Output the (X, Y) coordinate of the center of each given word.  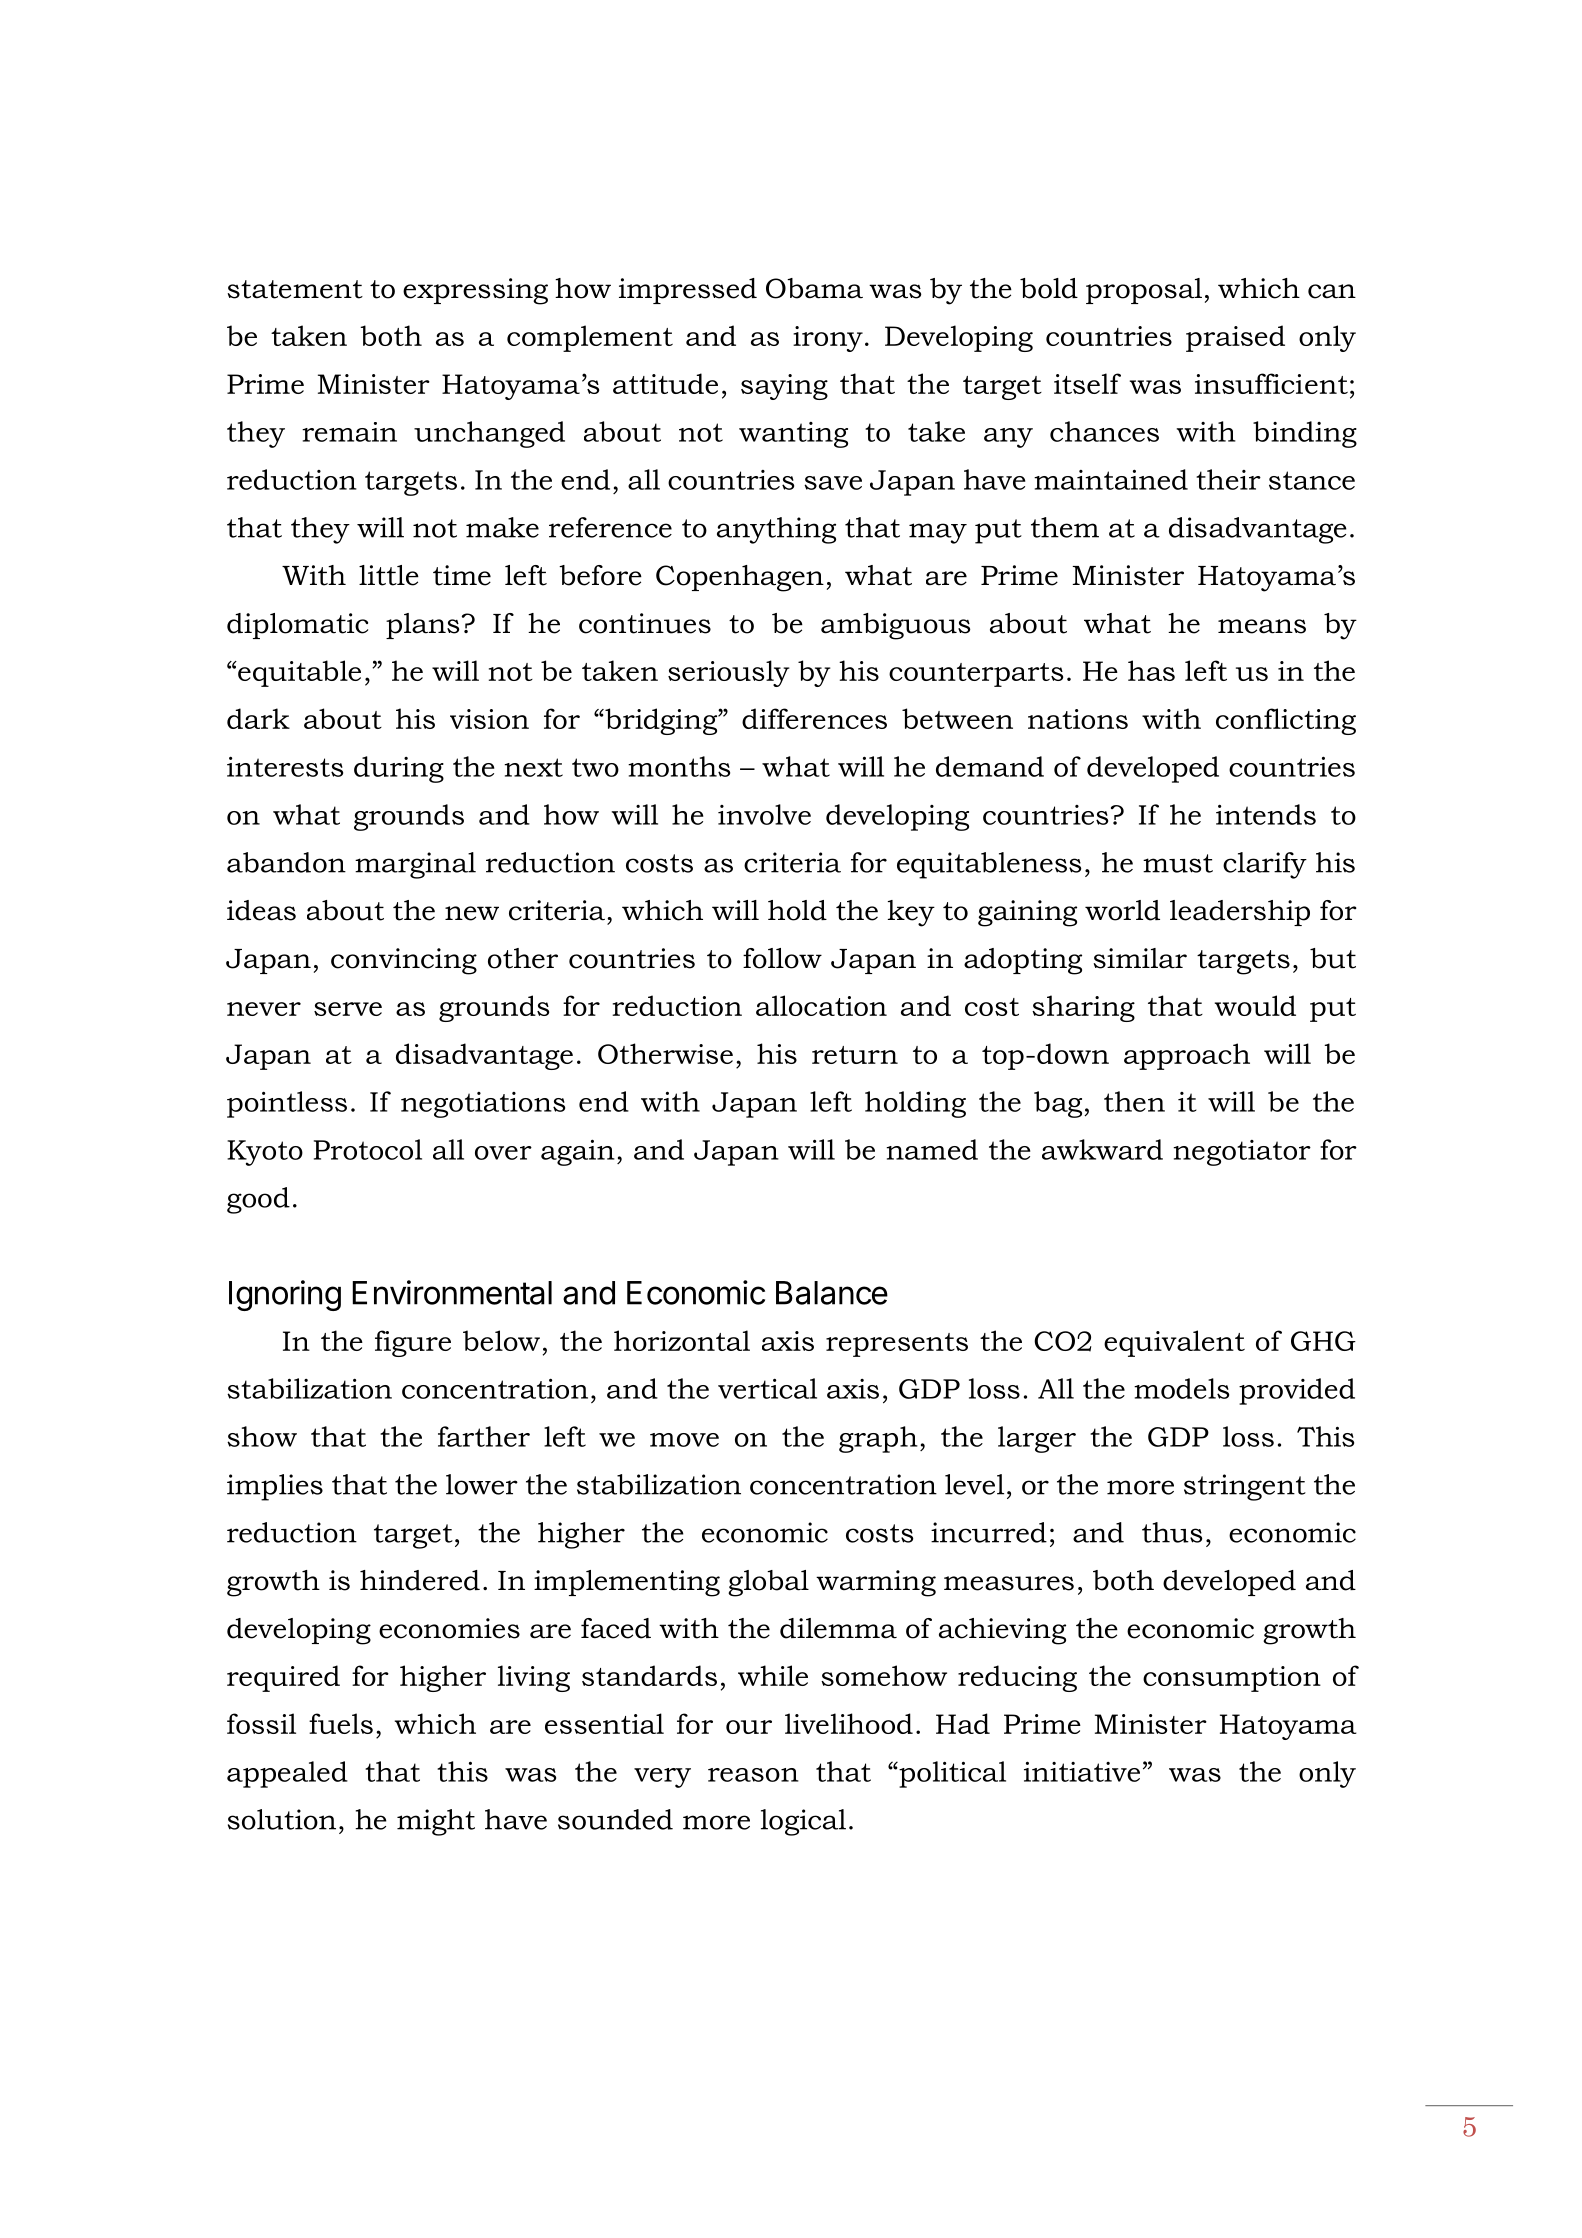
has (1151, 670)
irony (828, 339)
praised (1235, 338)
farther (484, 1436)
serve (348, 1009)
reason (753, 1775)
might (436, 1822)
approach (1187, 1056)
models (1181, 1388)
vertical (767, 1388)
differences (814, 718)
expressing (475, 291)
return (855, 1055)
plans (422, 626)
